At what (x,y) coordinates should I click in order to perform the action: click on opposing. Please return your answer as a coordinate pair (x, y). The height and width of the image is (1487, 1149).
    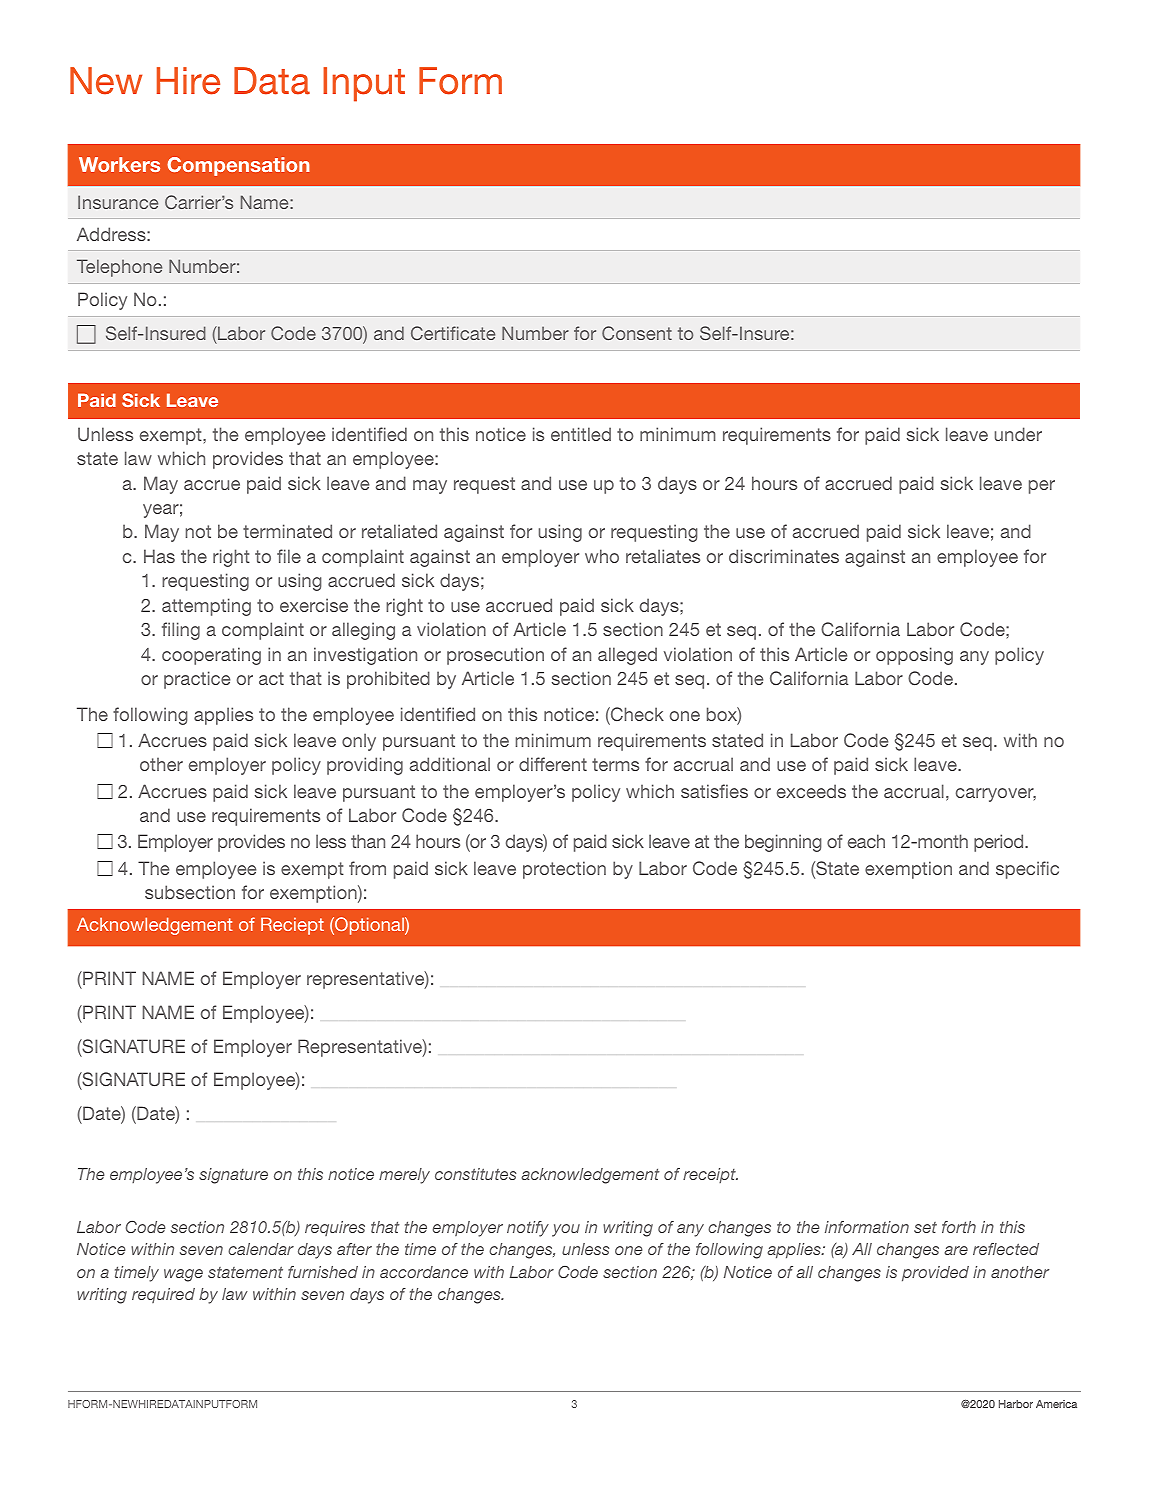
    Looking at the image, I should click on (914, 656).
